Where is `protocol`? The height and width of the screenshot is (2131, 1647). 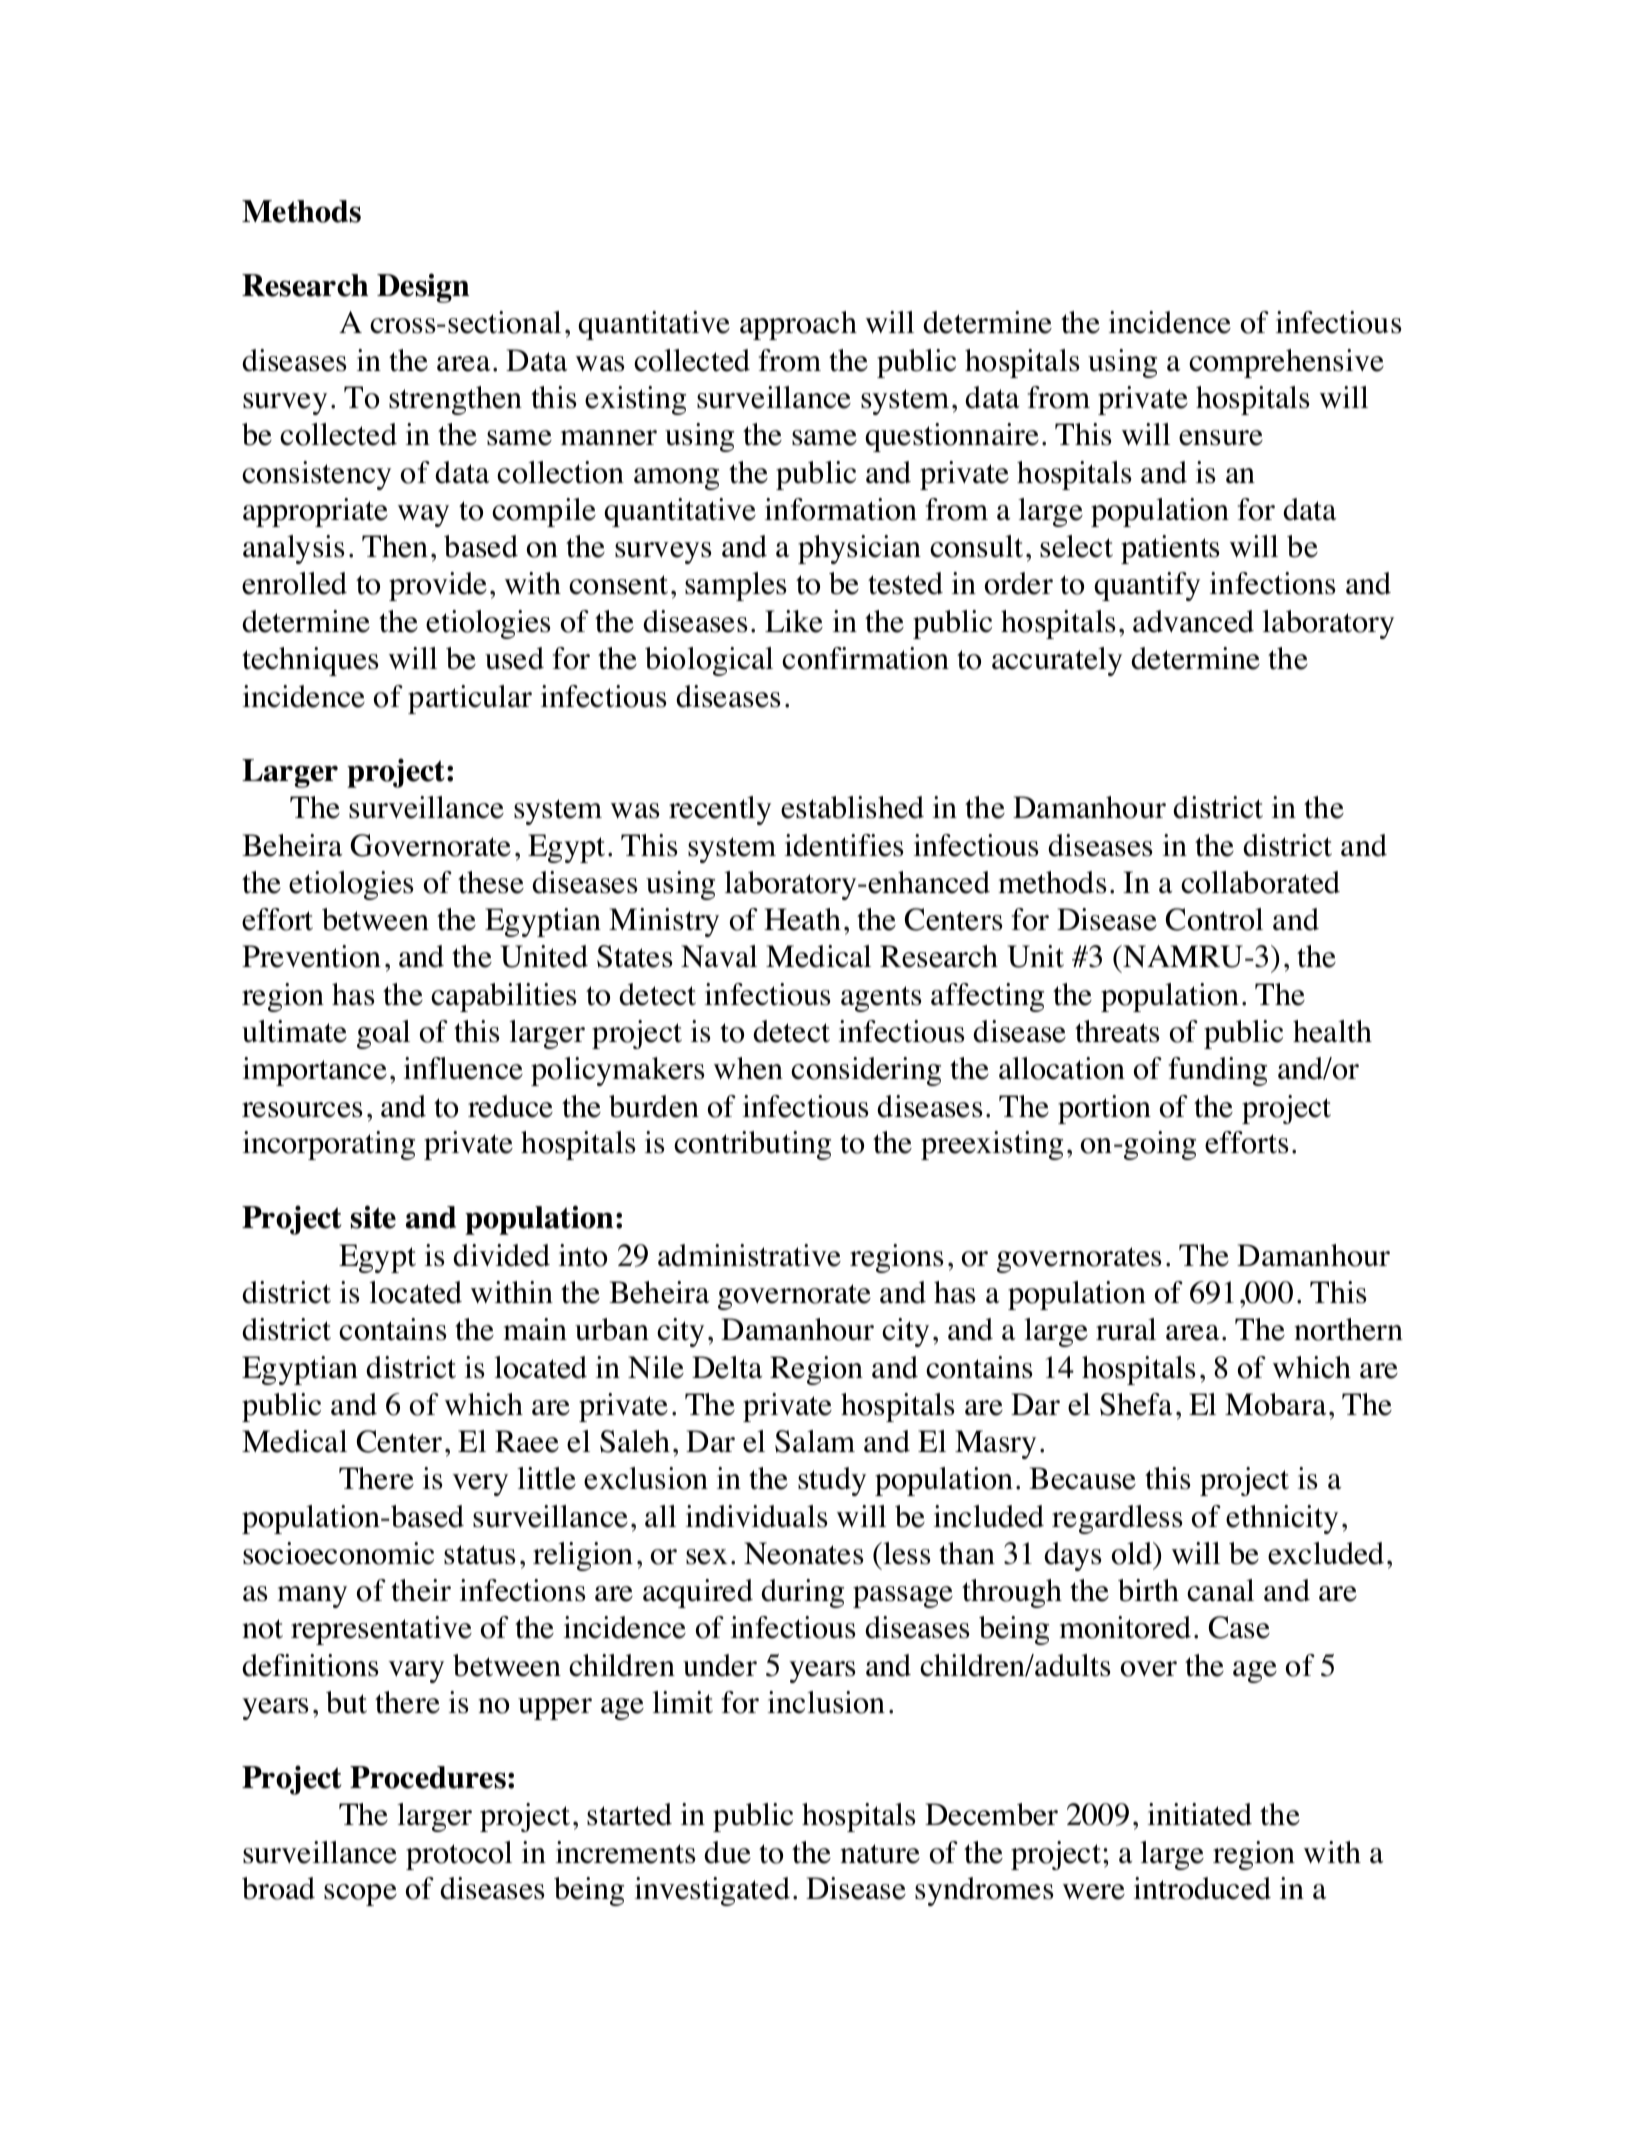 protocol is located at coordinates (459, 1855).
